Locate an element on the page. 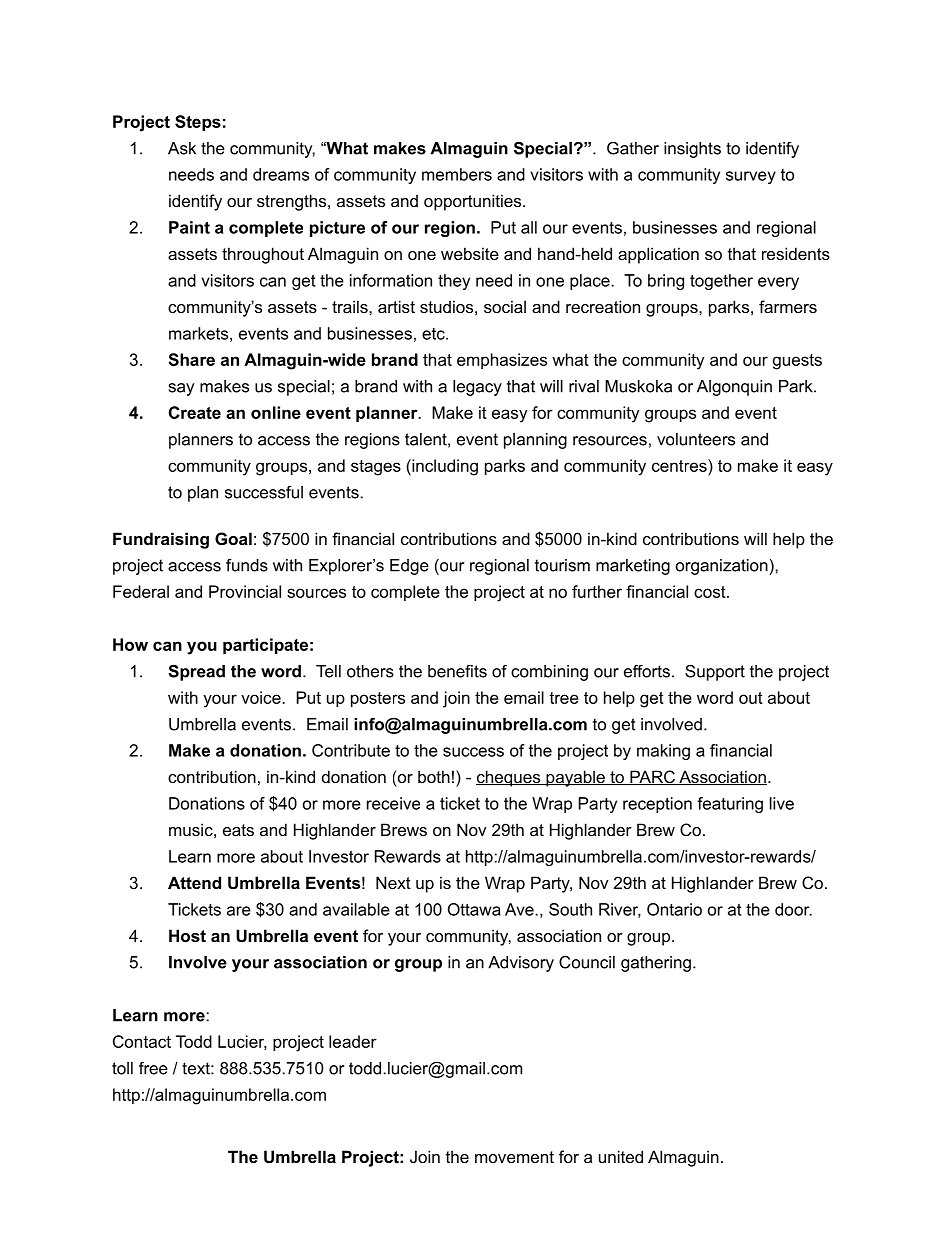  free is located at coordinates (153, 1068).
